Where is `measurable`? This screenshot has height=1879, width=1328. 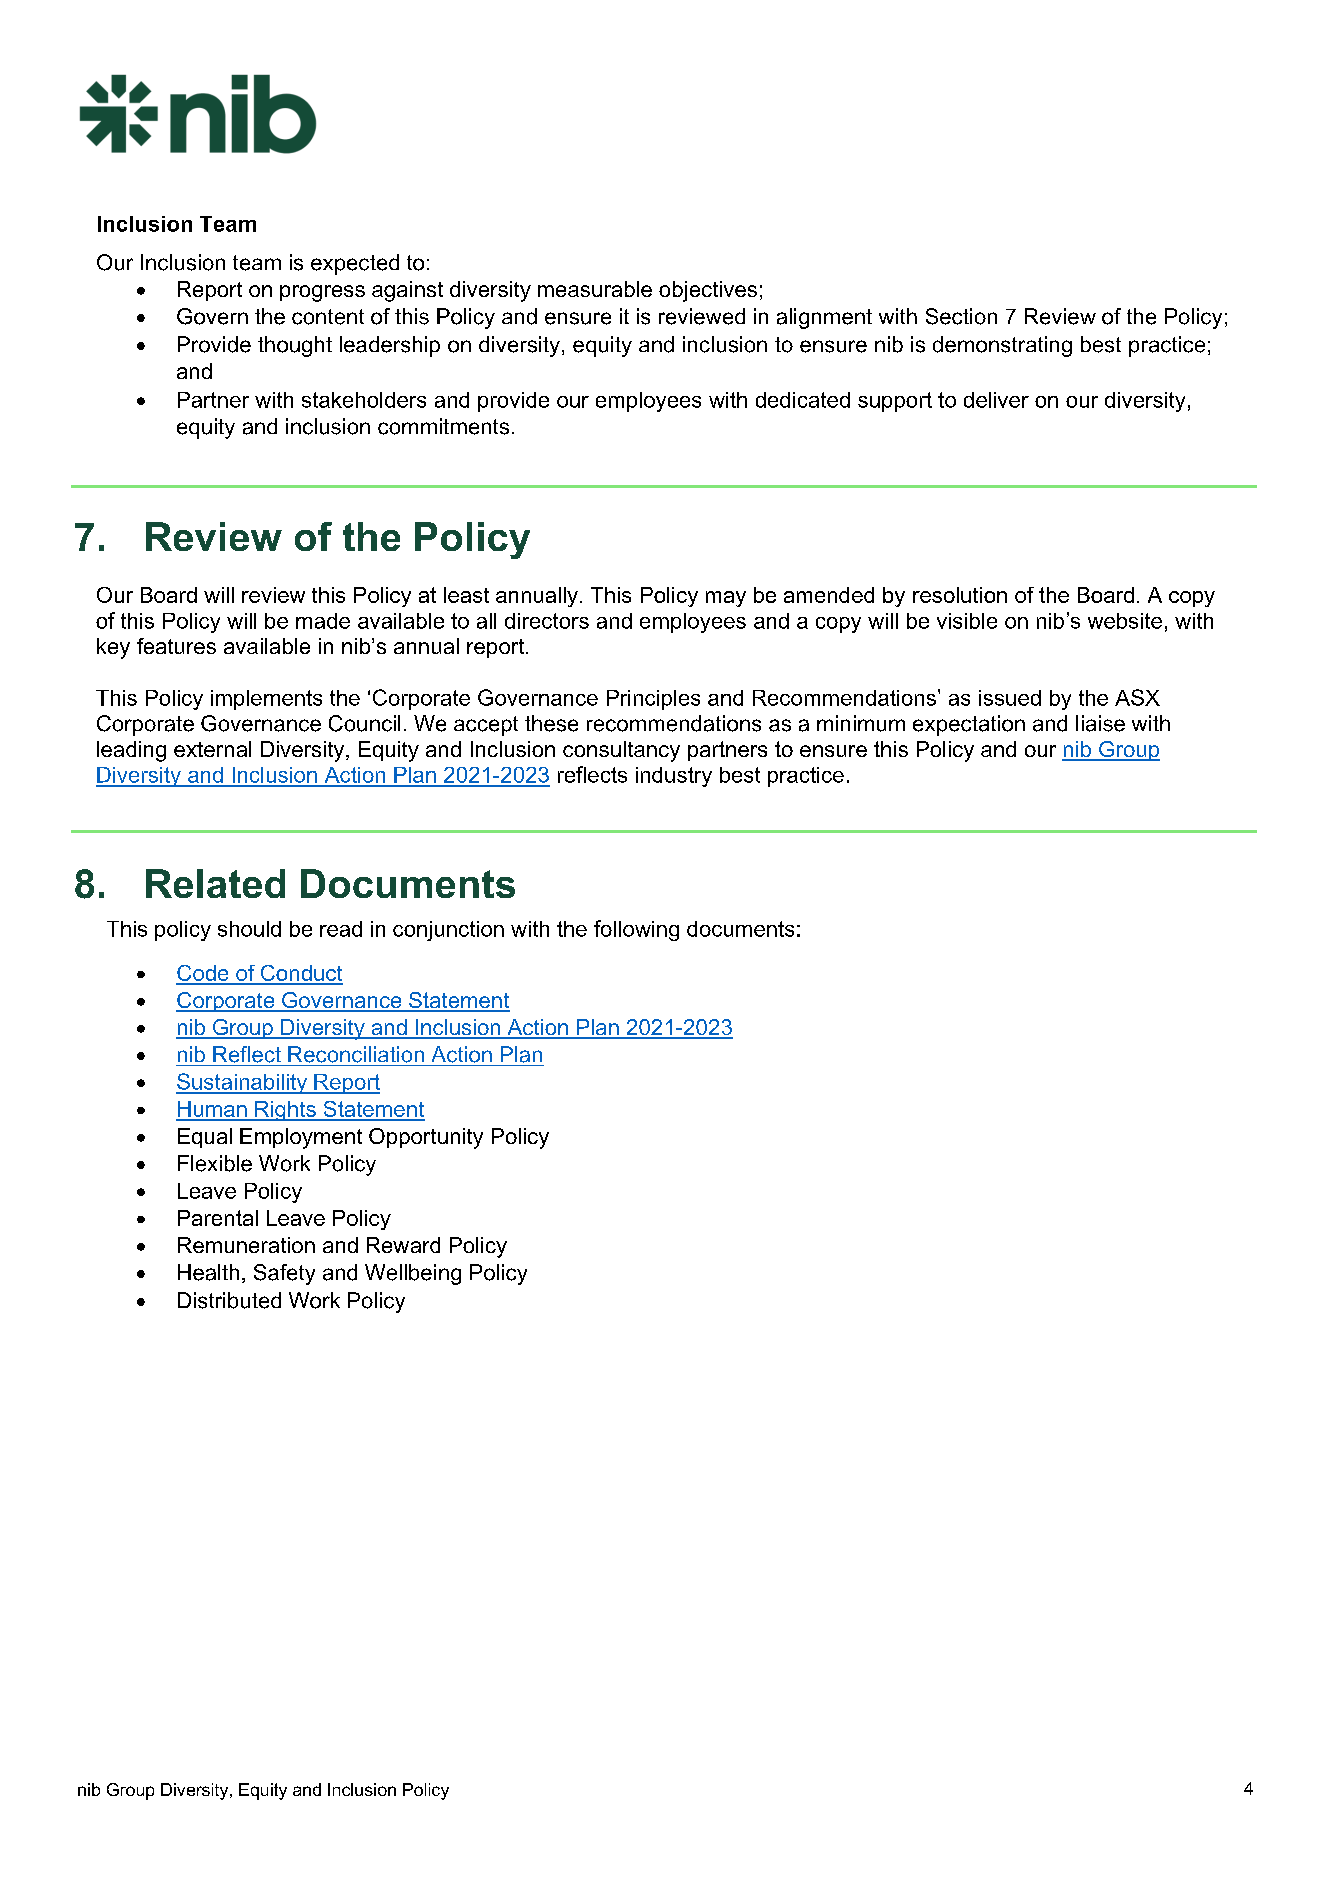 measurable is located at coordinates (595, 289).
